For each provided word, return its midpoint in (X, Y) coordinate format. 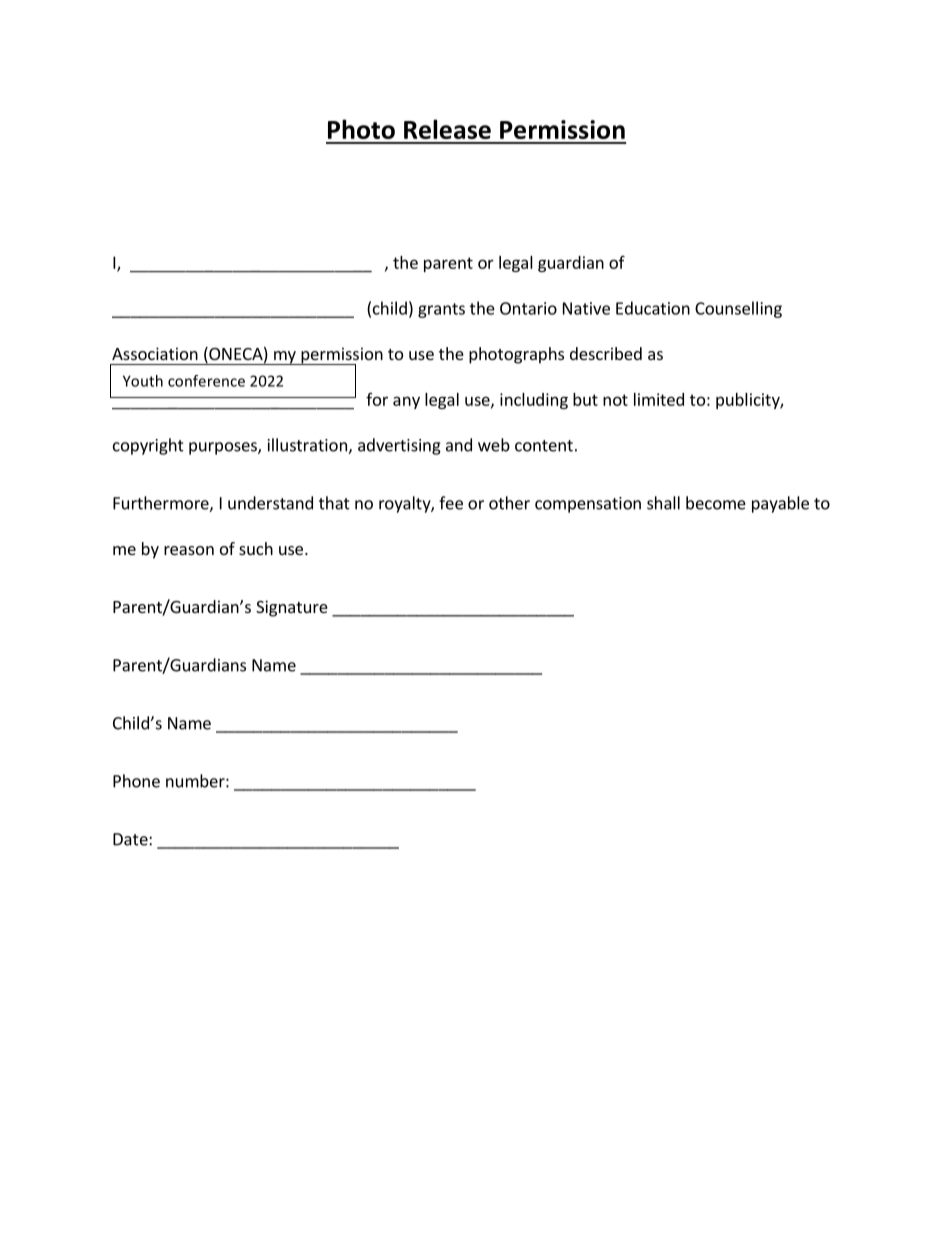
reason (189, 550)
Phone (136, 781)
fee (451, 503)
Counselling (738, 309)
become (716, 503)
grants (441, 310)
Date (131, 839)
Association (155, 353)
